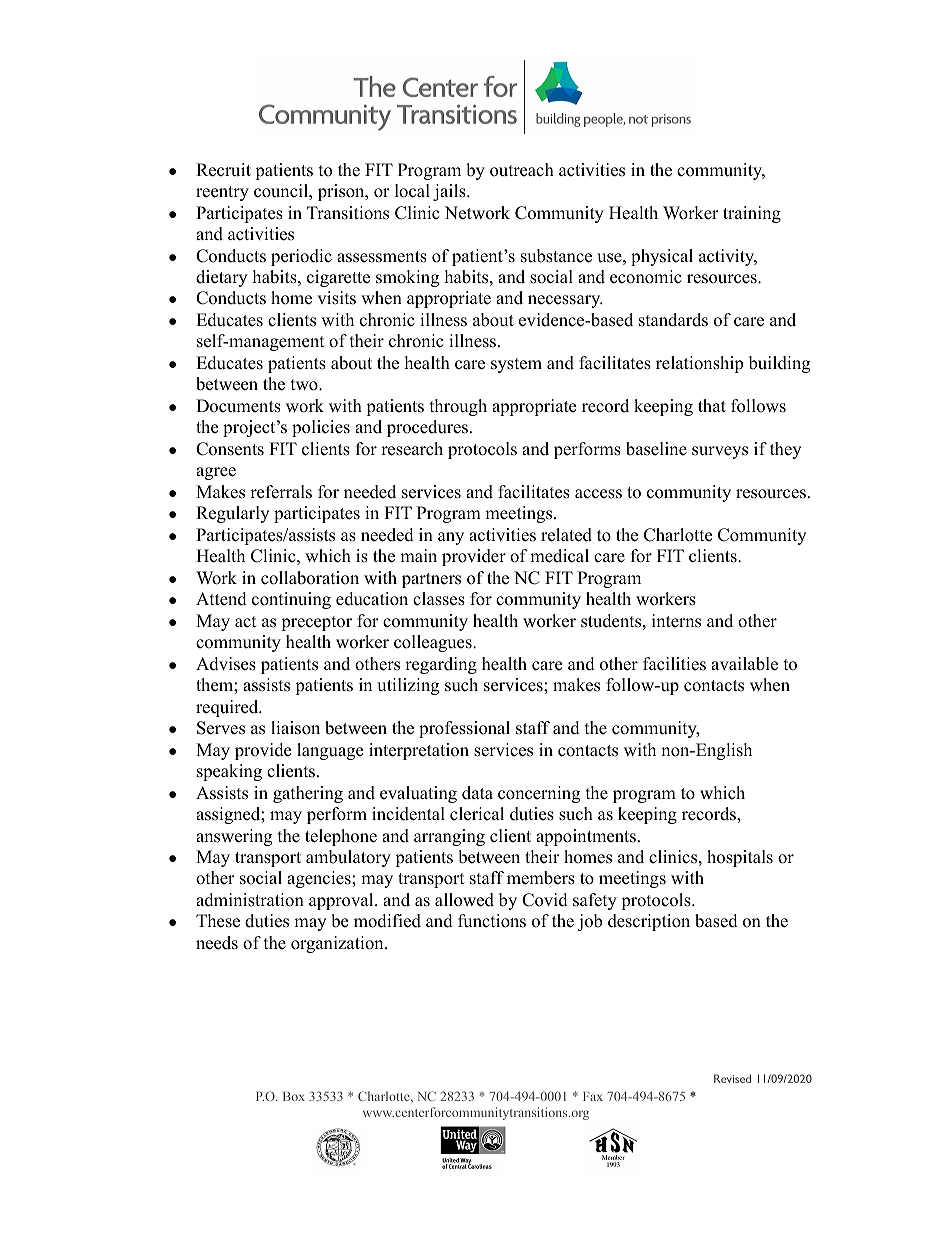 Image resolution: width=952 pixels, height=1233 pixels. What do you see at coordinates (676, 621) in the document?
I see `interns` at bounding box center [676, 621].
